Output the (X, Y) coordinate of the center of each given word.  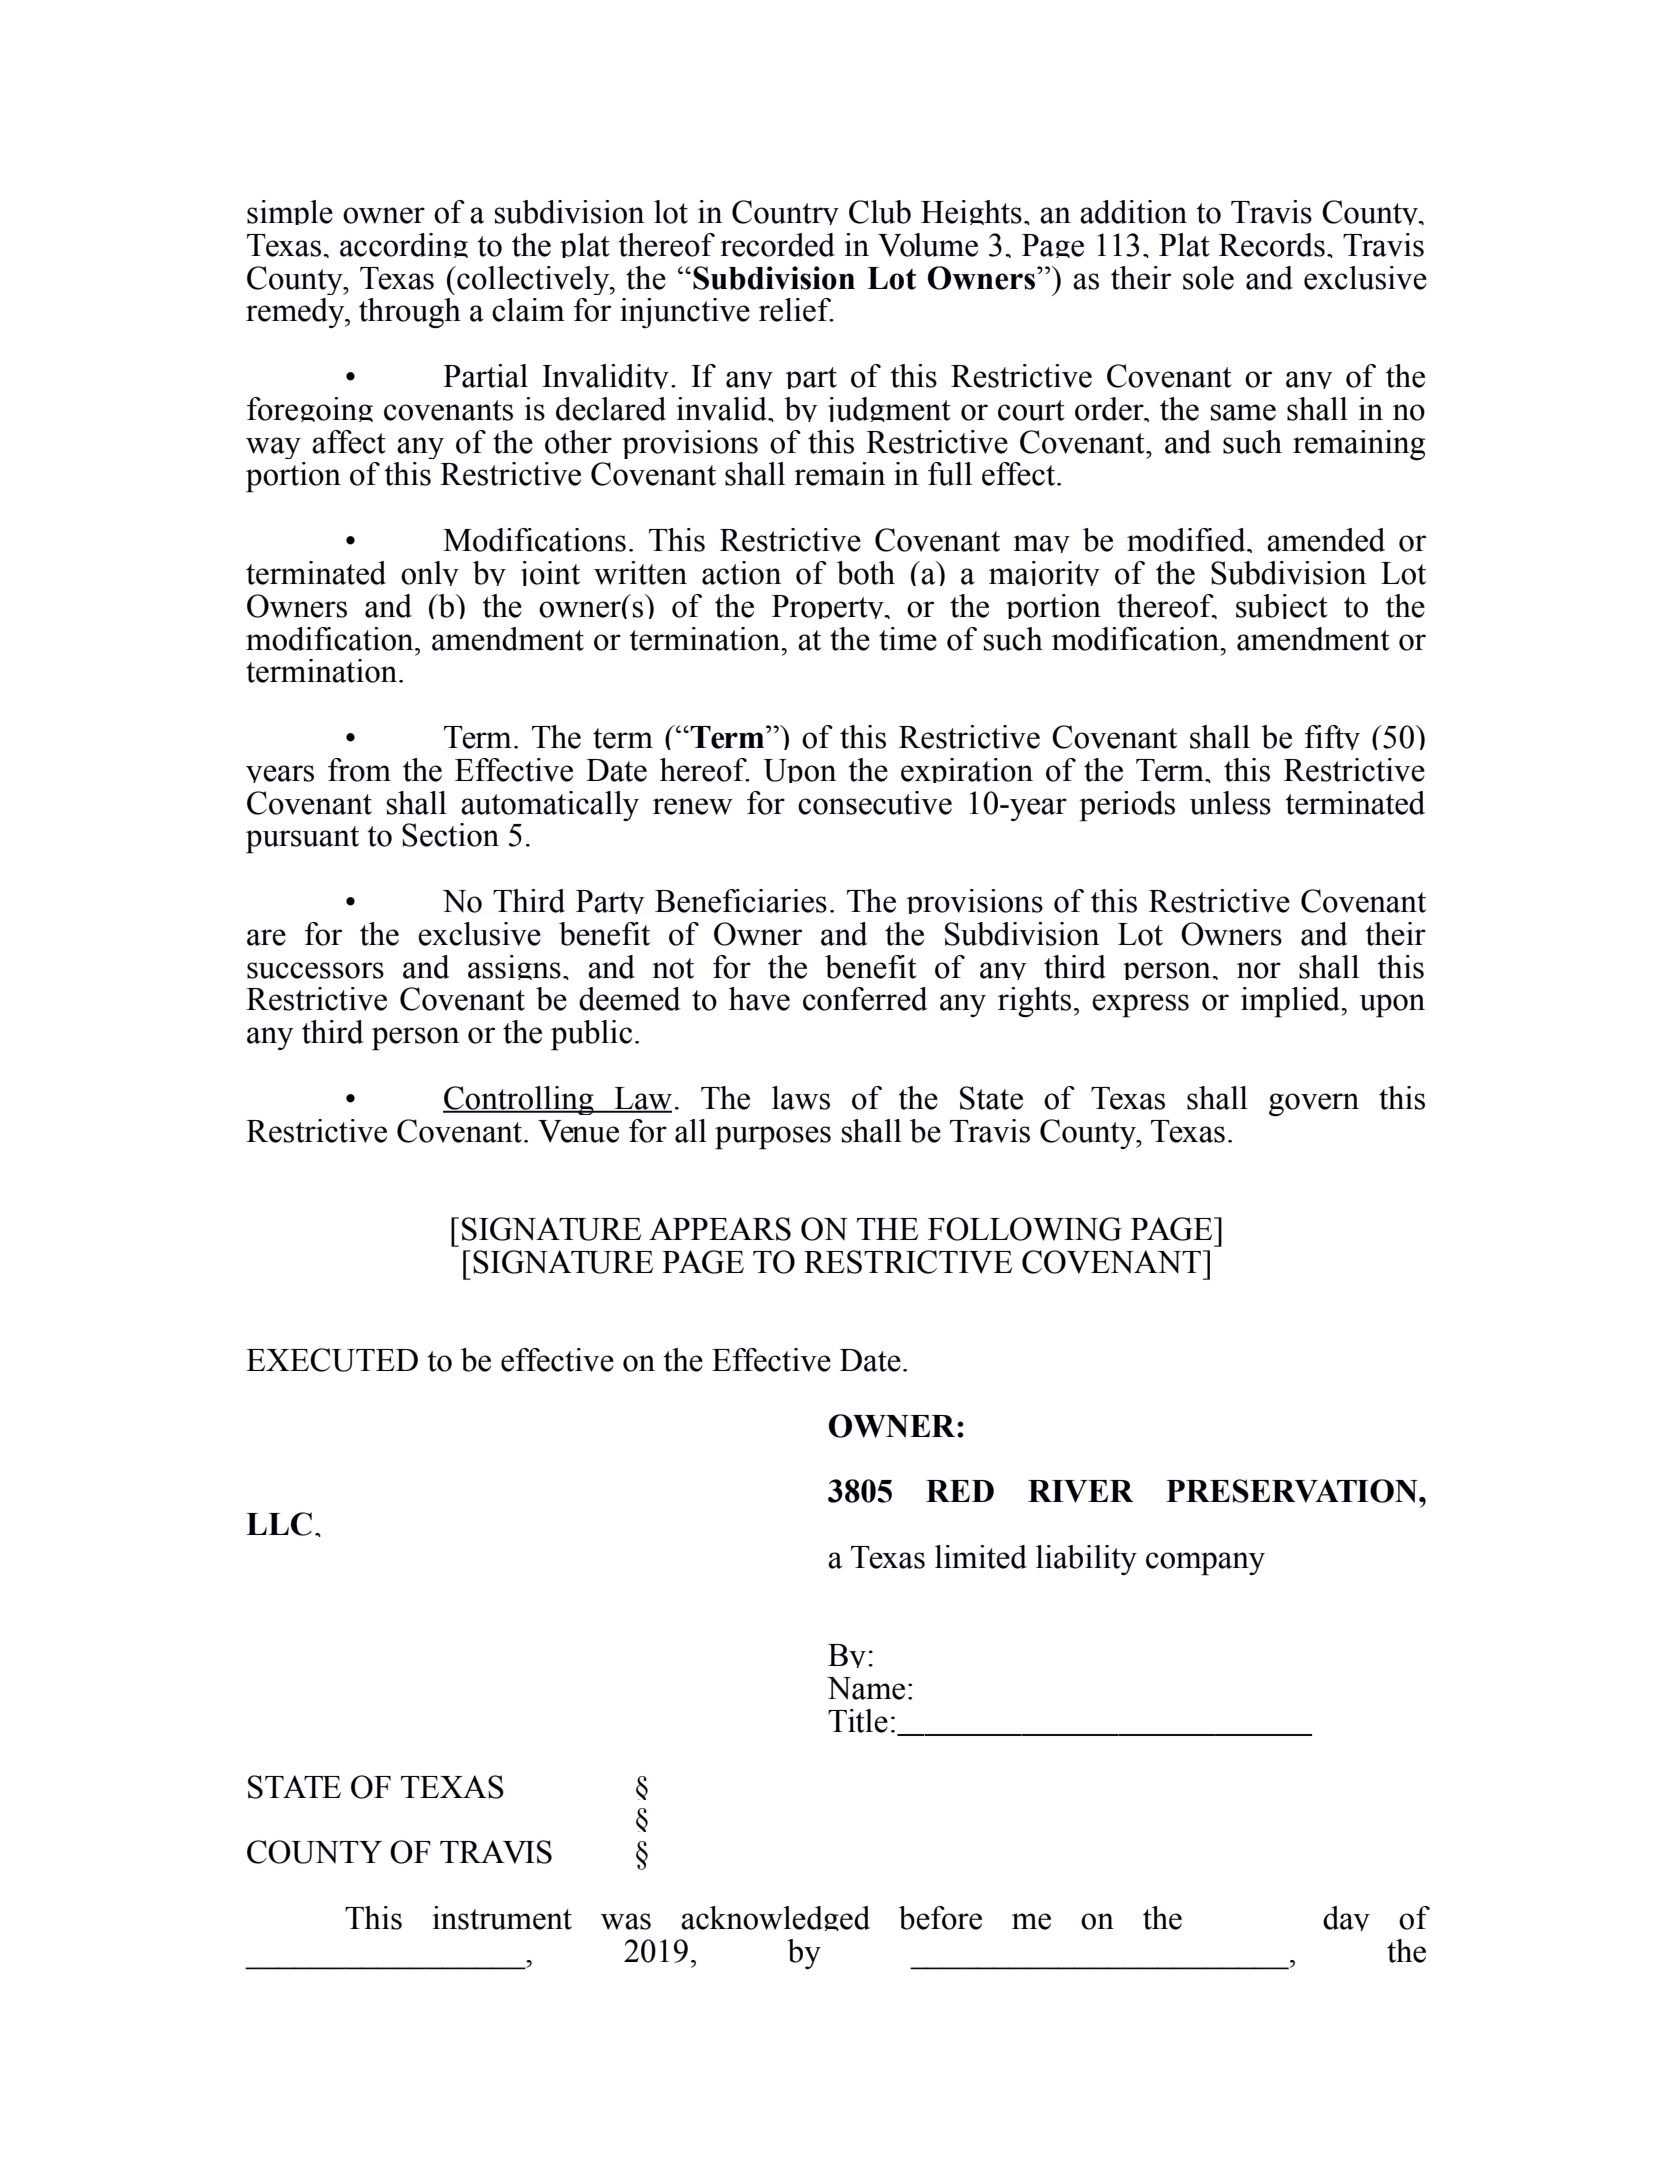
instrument (502, 1918)
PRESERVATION (1293, 1491)
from (359, 770)
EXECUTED (332, 1360)
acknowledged (775, 1918)
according (404, 245)
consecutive (875, 803)
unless (1230, 803)
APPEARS (720, 1229)
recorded (777, 245)
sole (1208, 278)
